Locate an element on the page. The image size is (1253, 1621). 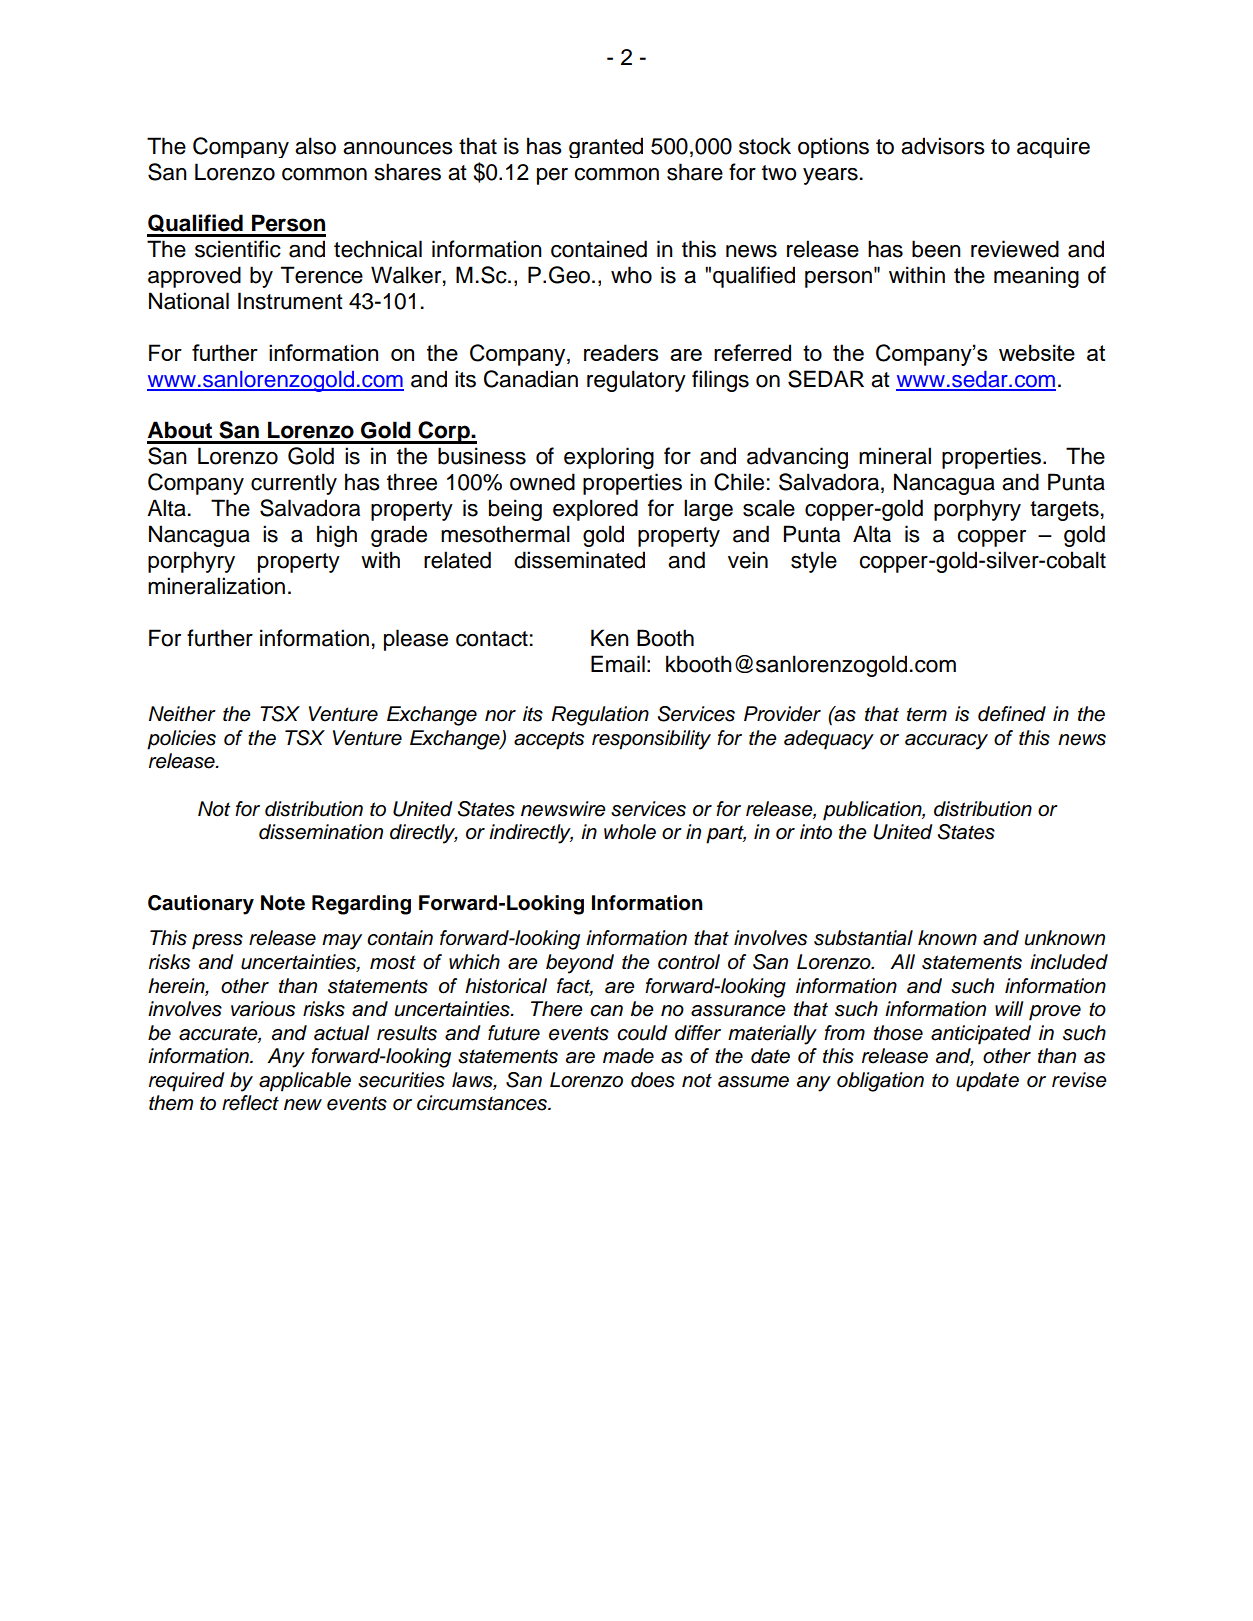
advisors is located at coordinates (943, 146).
